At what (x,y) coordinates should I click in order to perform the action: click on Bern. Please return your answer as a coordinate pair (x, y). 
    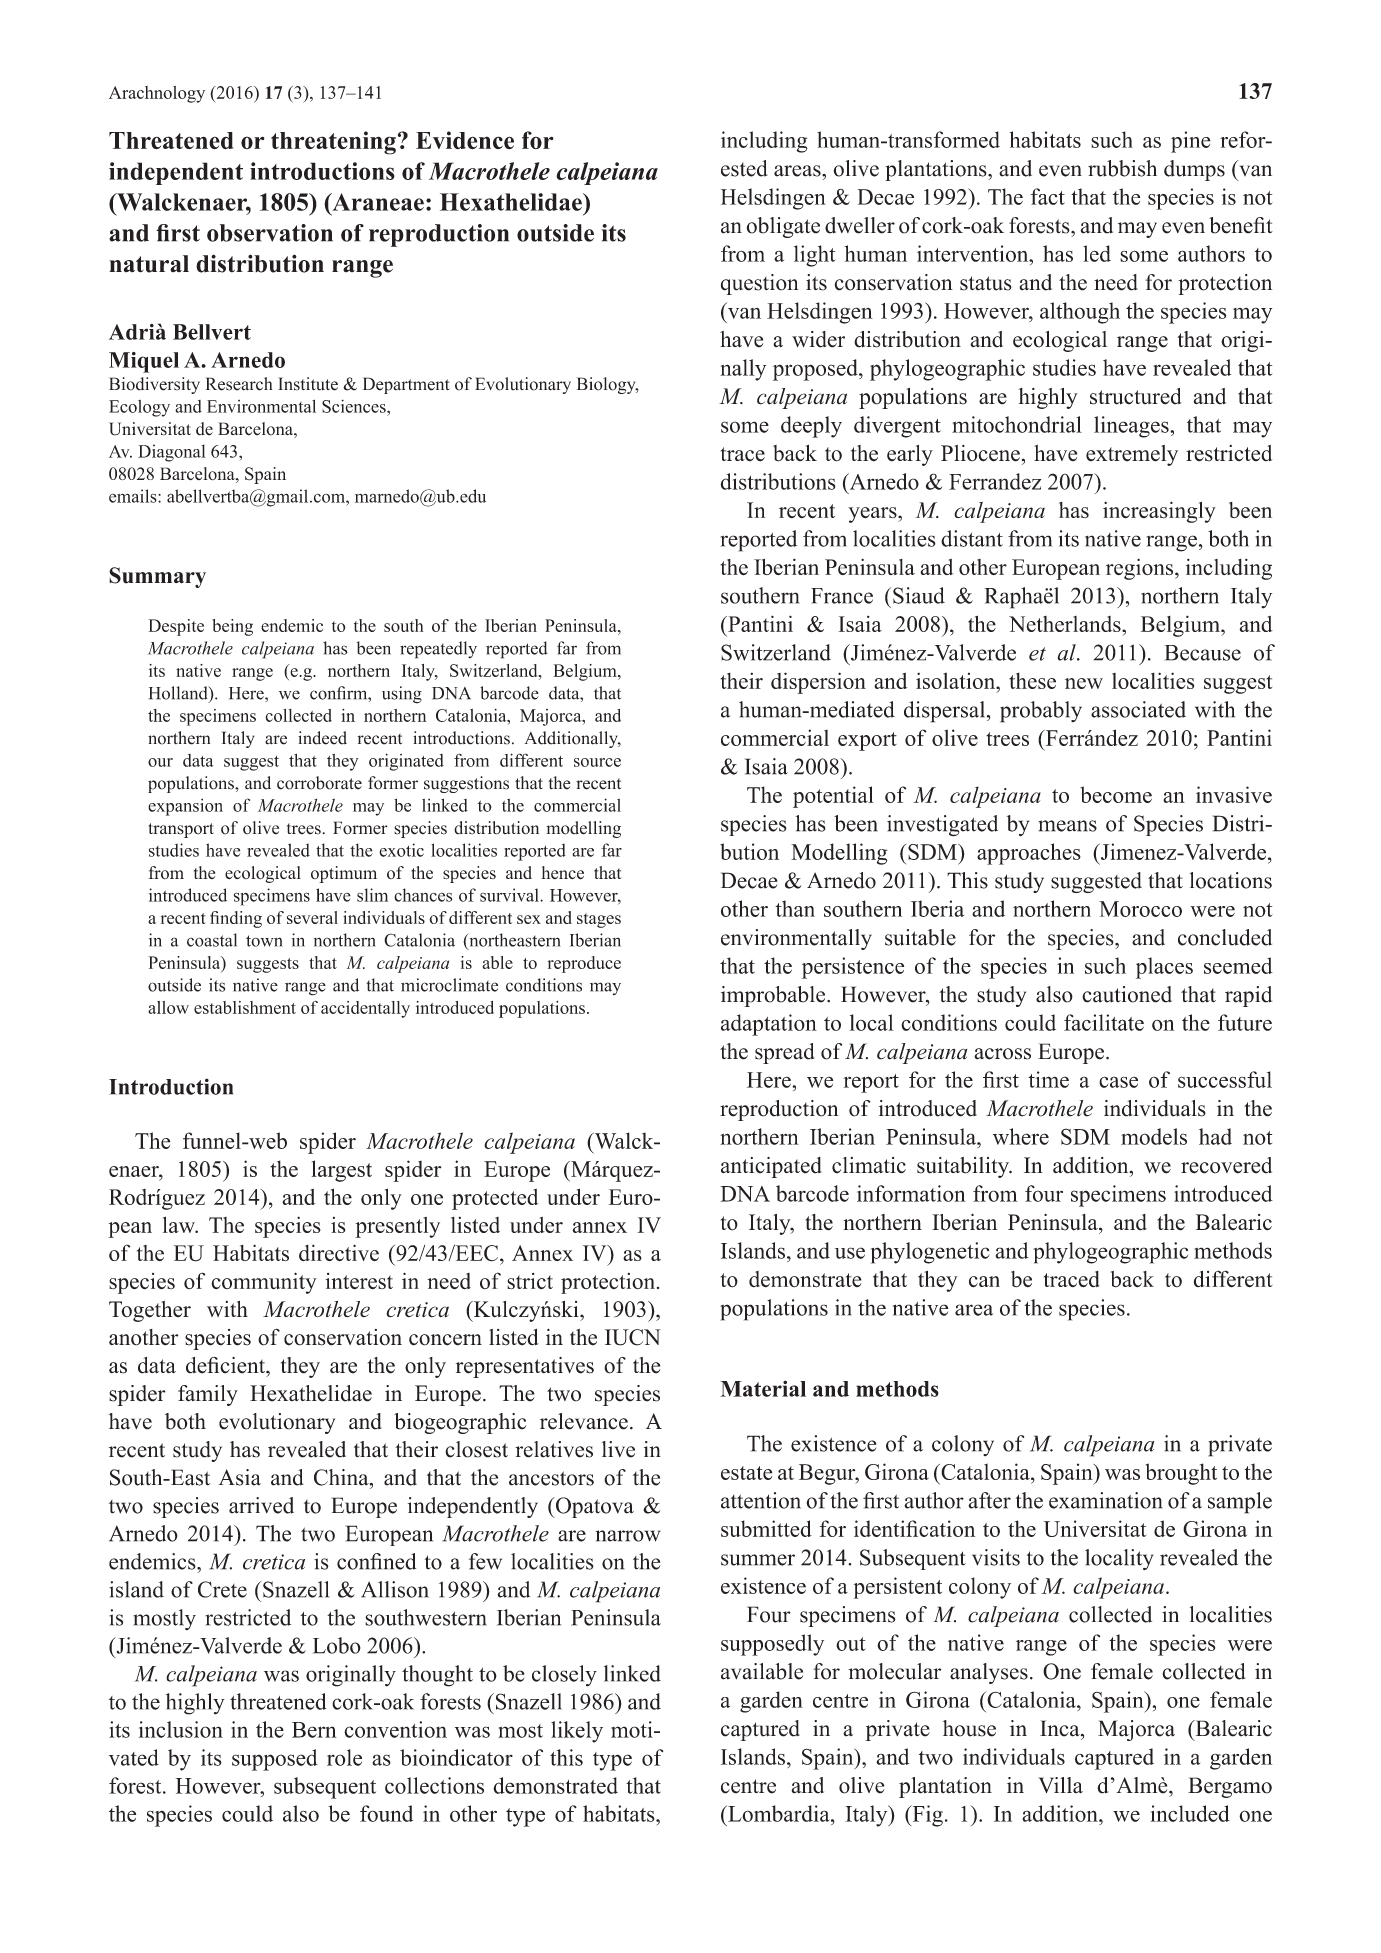
    Looking at the image, I should click on (314, 1730).
